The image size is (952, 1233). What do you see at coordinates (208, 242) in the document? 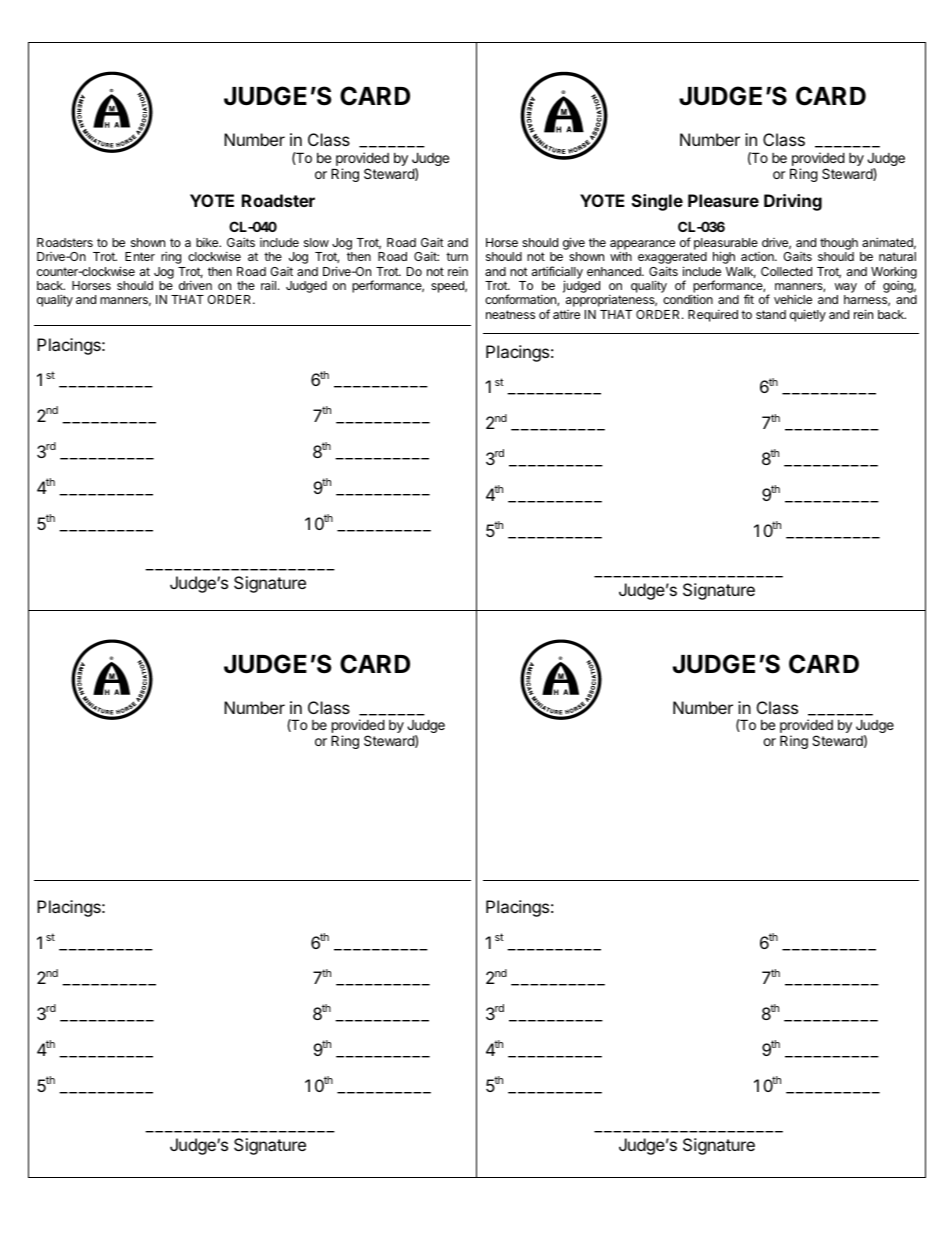
I see `bike` at bounding box center [208, 242].
